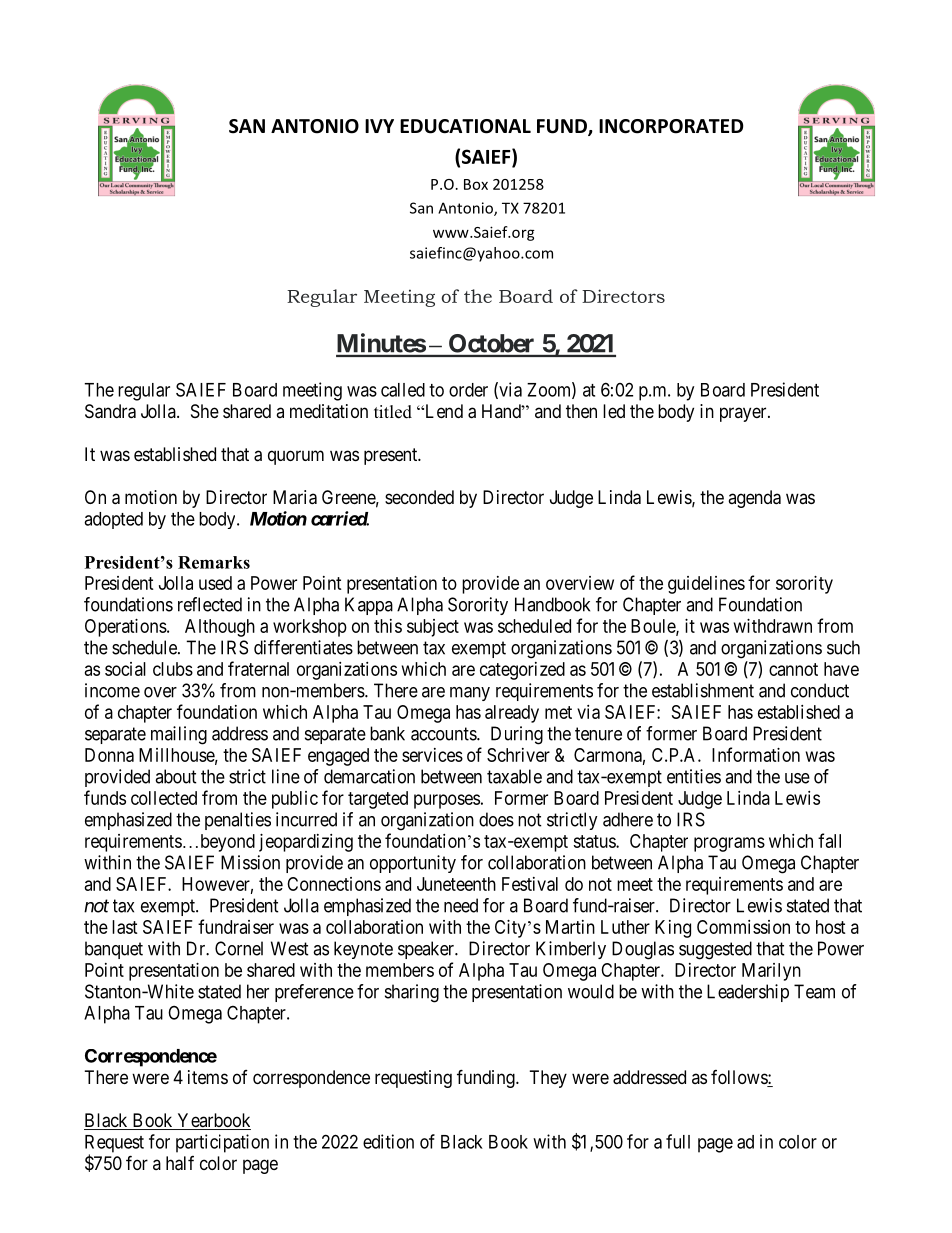 This image has height=1233, width=952. I want to click on INCORPORATED, so click(671, 126).
